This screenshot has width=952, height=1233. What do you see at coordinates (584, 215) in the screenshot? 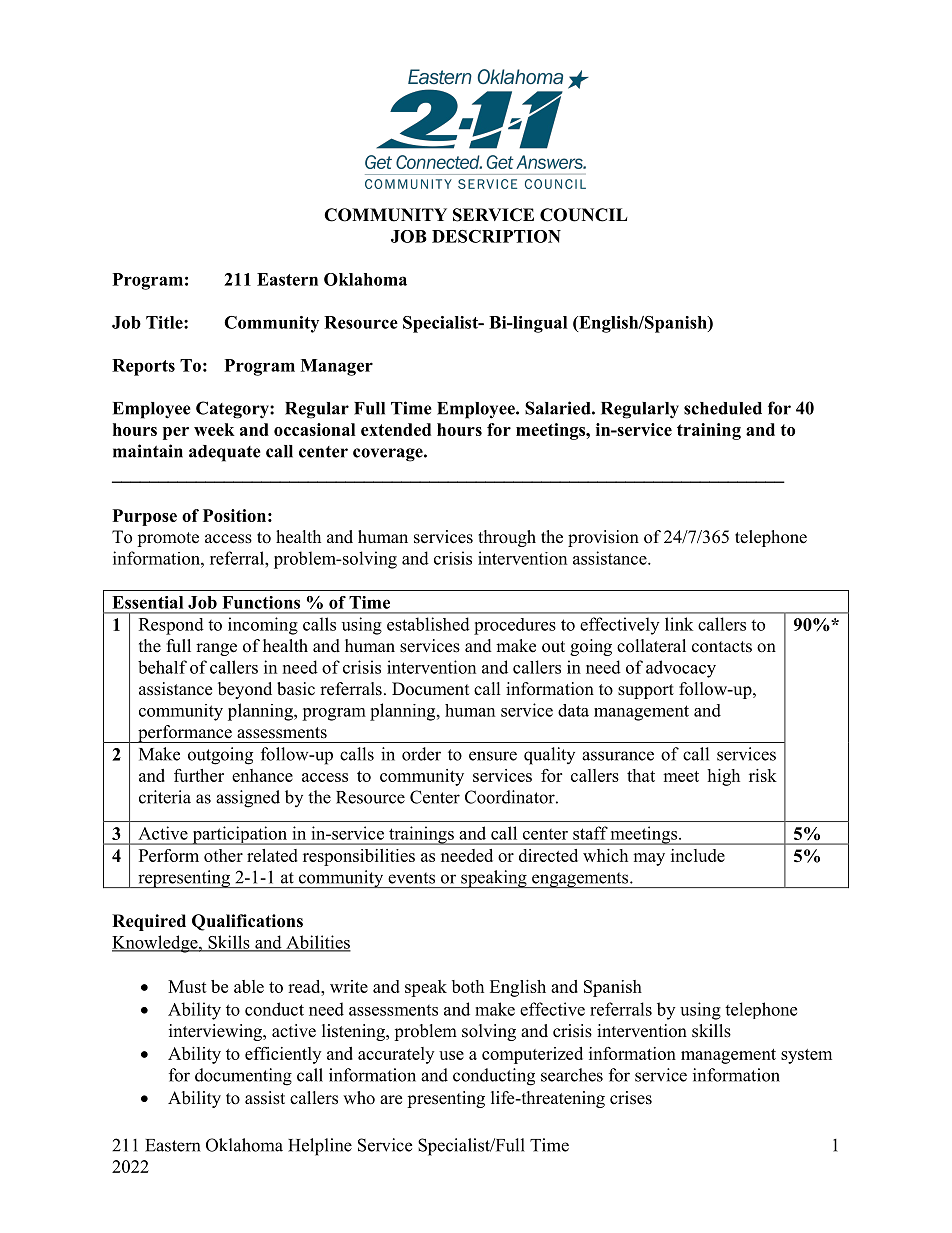
I see `COUNCIL` at bounding box center [584, 215].
